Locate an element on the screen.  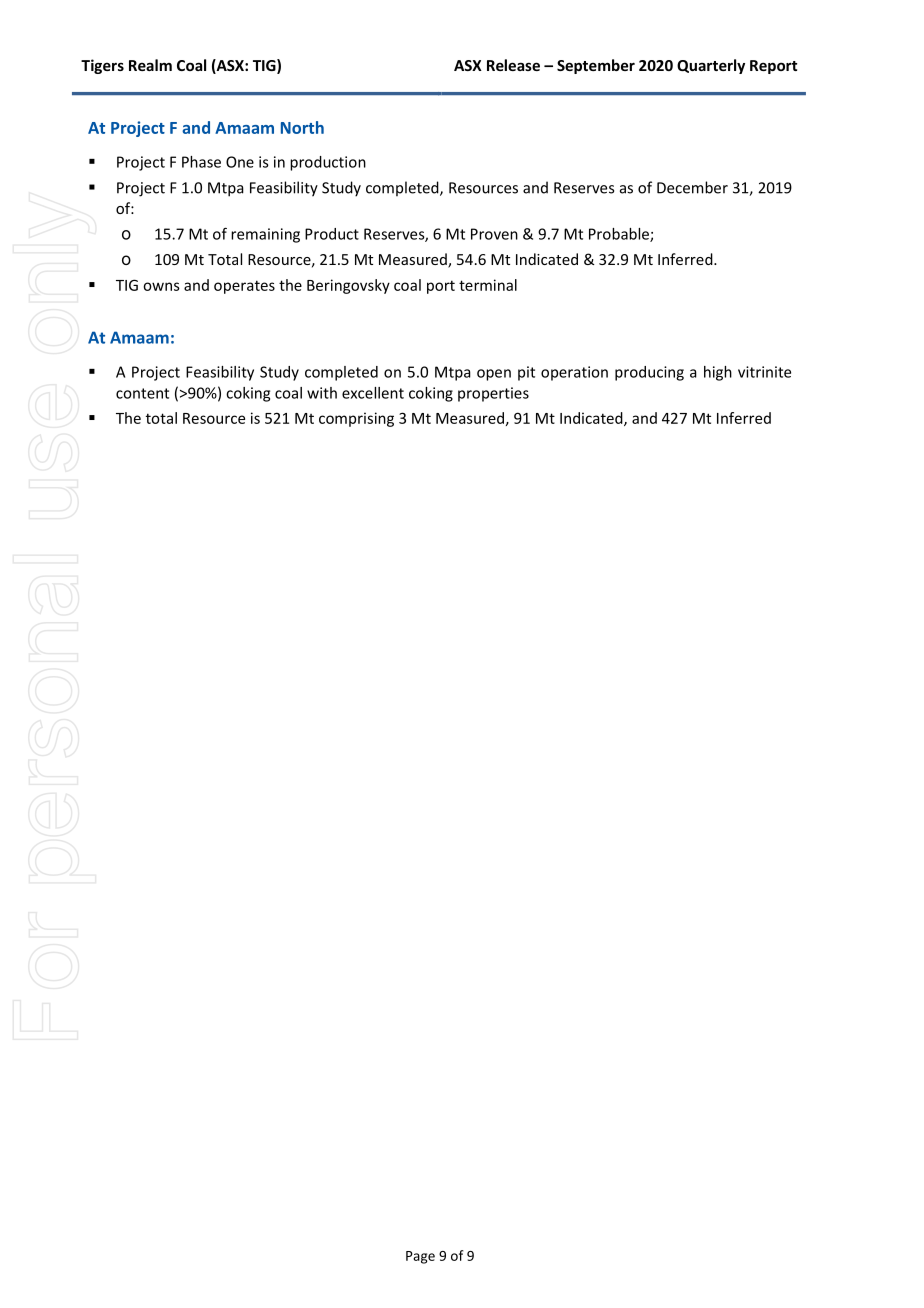
producing is located at coordinates (649, 373).
